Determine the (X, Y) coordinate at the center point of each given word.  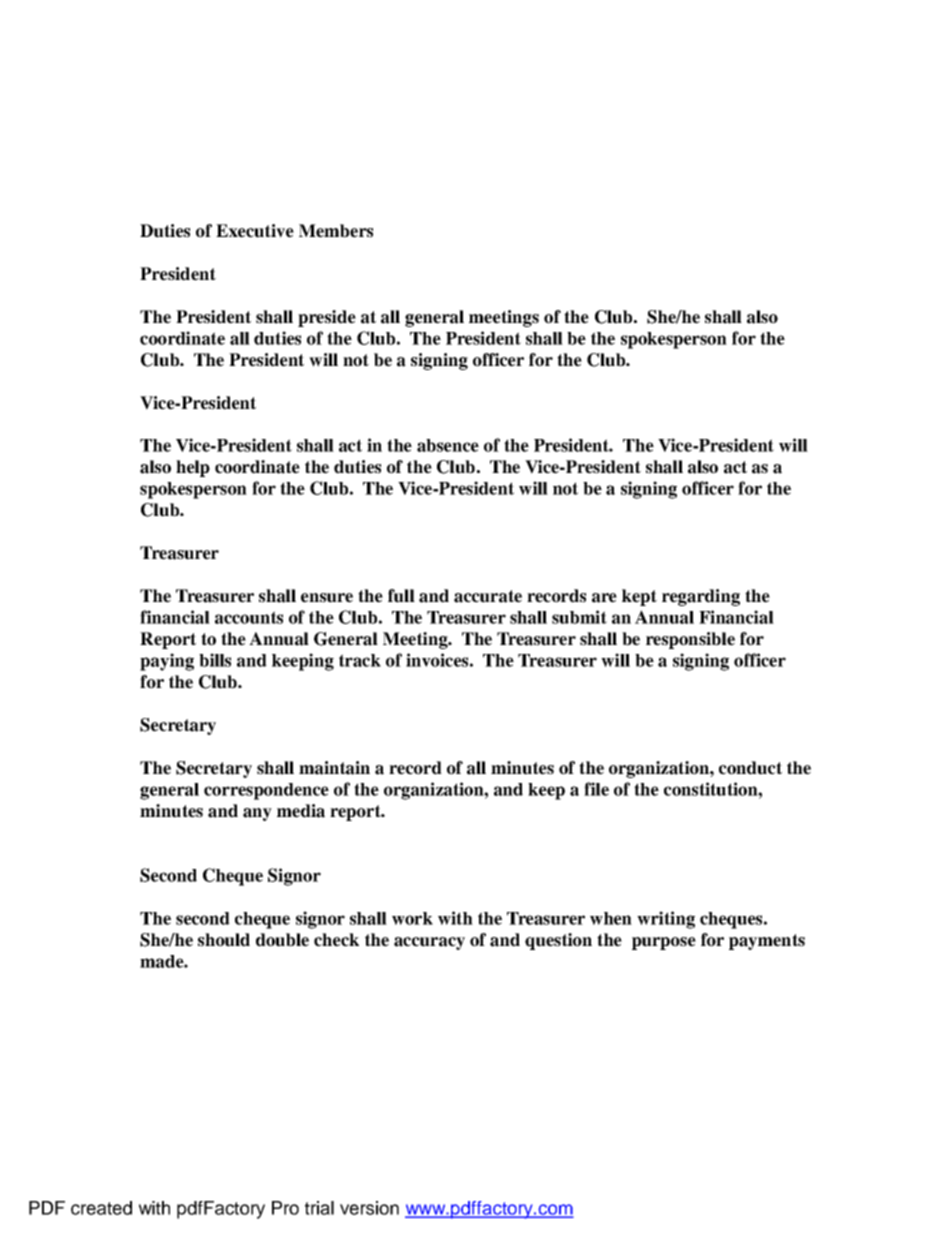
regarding (701, 597)
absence (448, 445)
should (224, 940)
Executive (255, 231)
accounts (249, 617)
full (401, 596)
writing (666, 920)
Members (336, 231)
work (412, 918)
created (101, 1208)
